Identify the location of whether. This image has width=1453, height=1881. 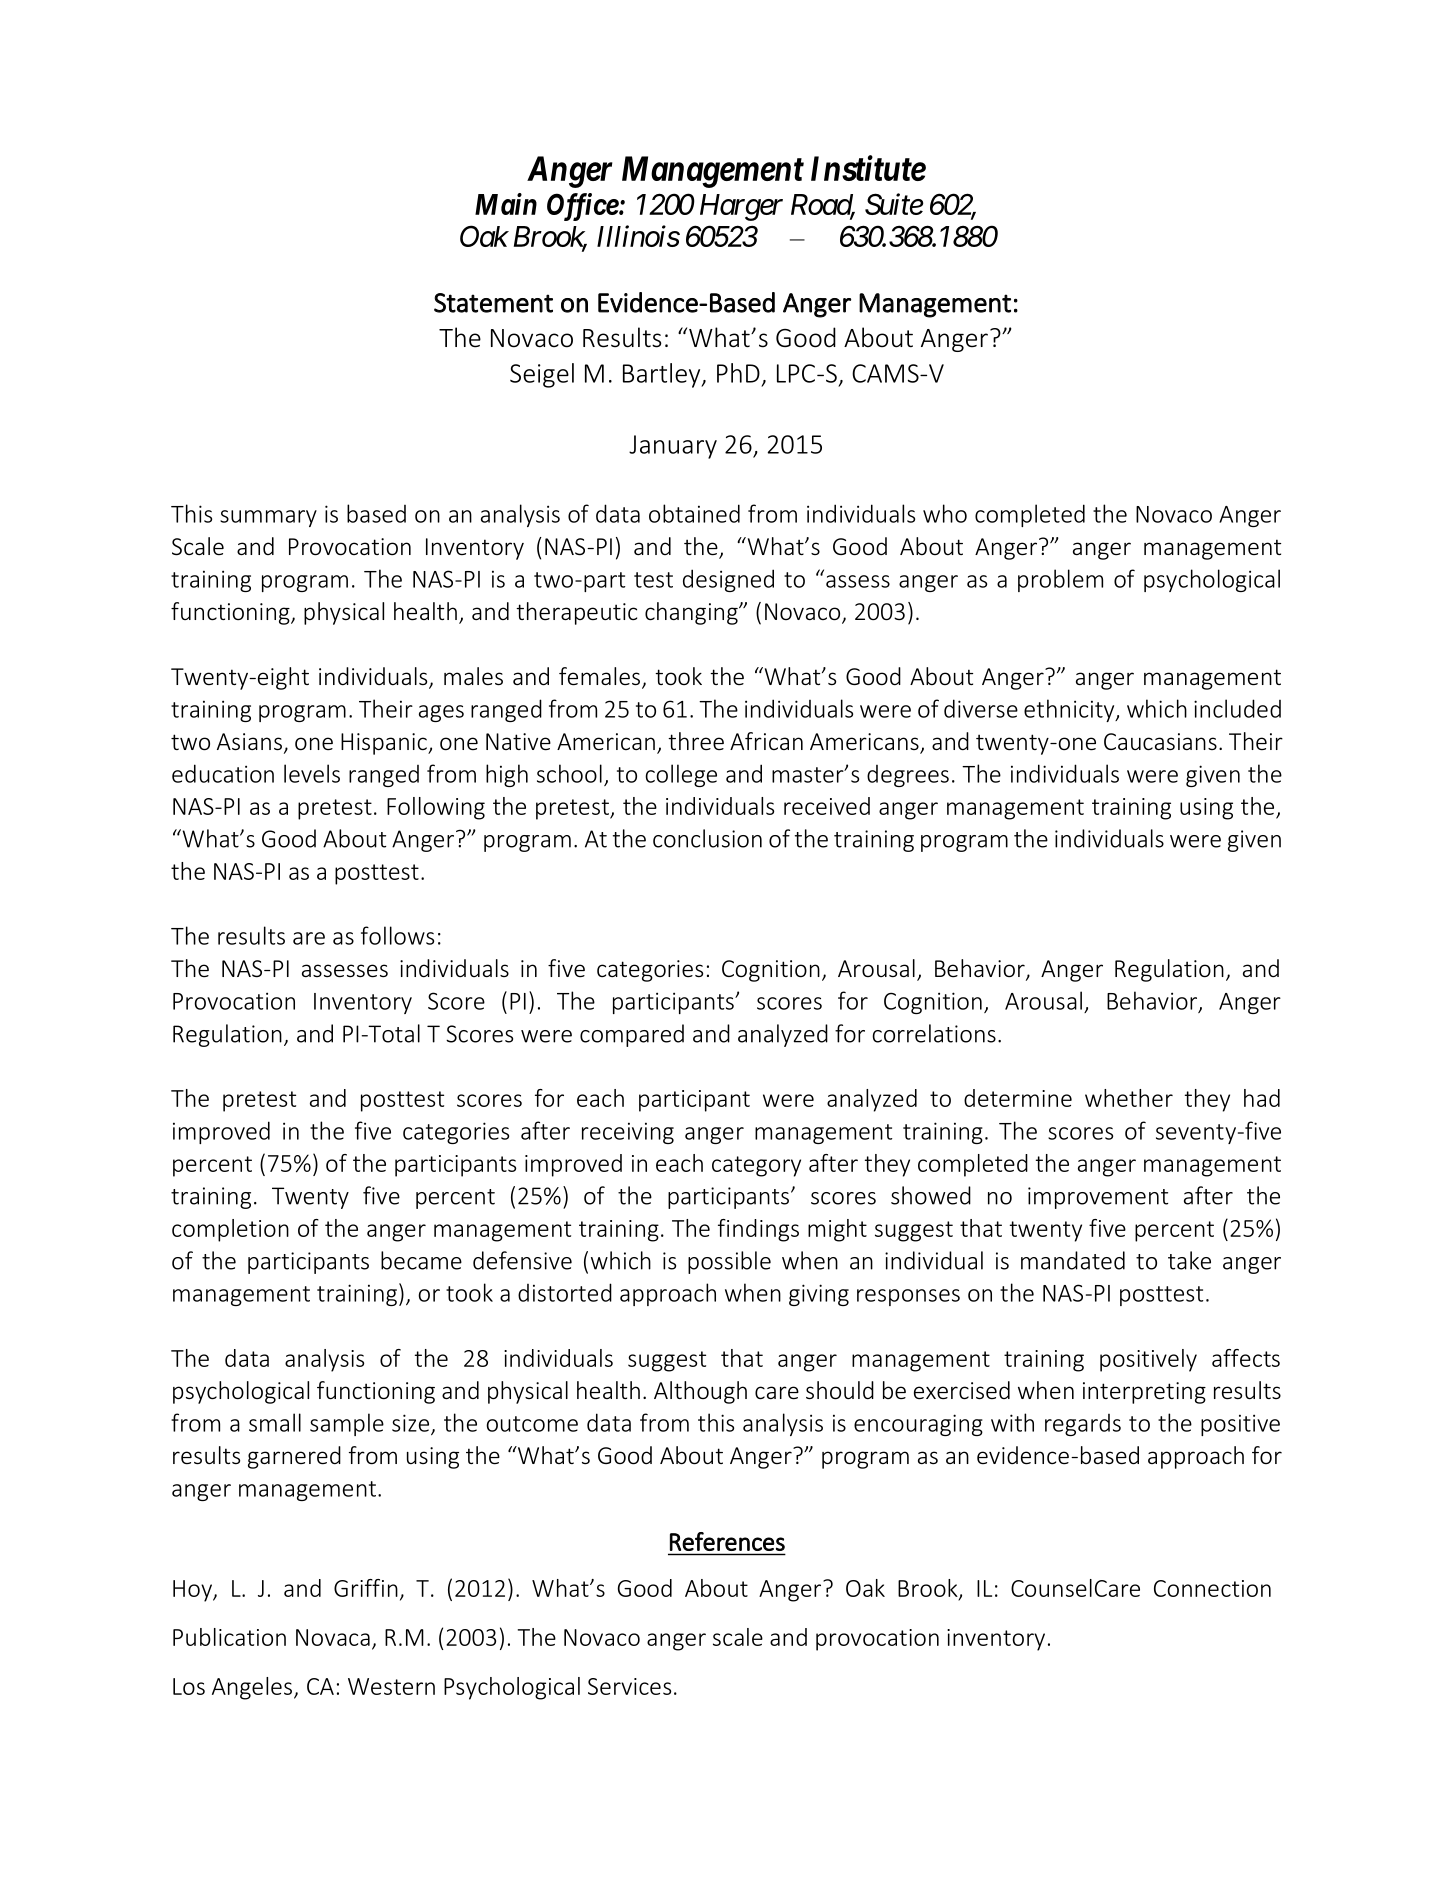
(1129, 1098).
